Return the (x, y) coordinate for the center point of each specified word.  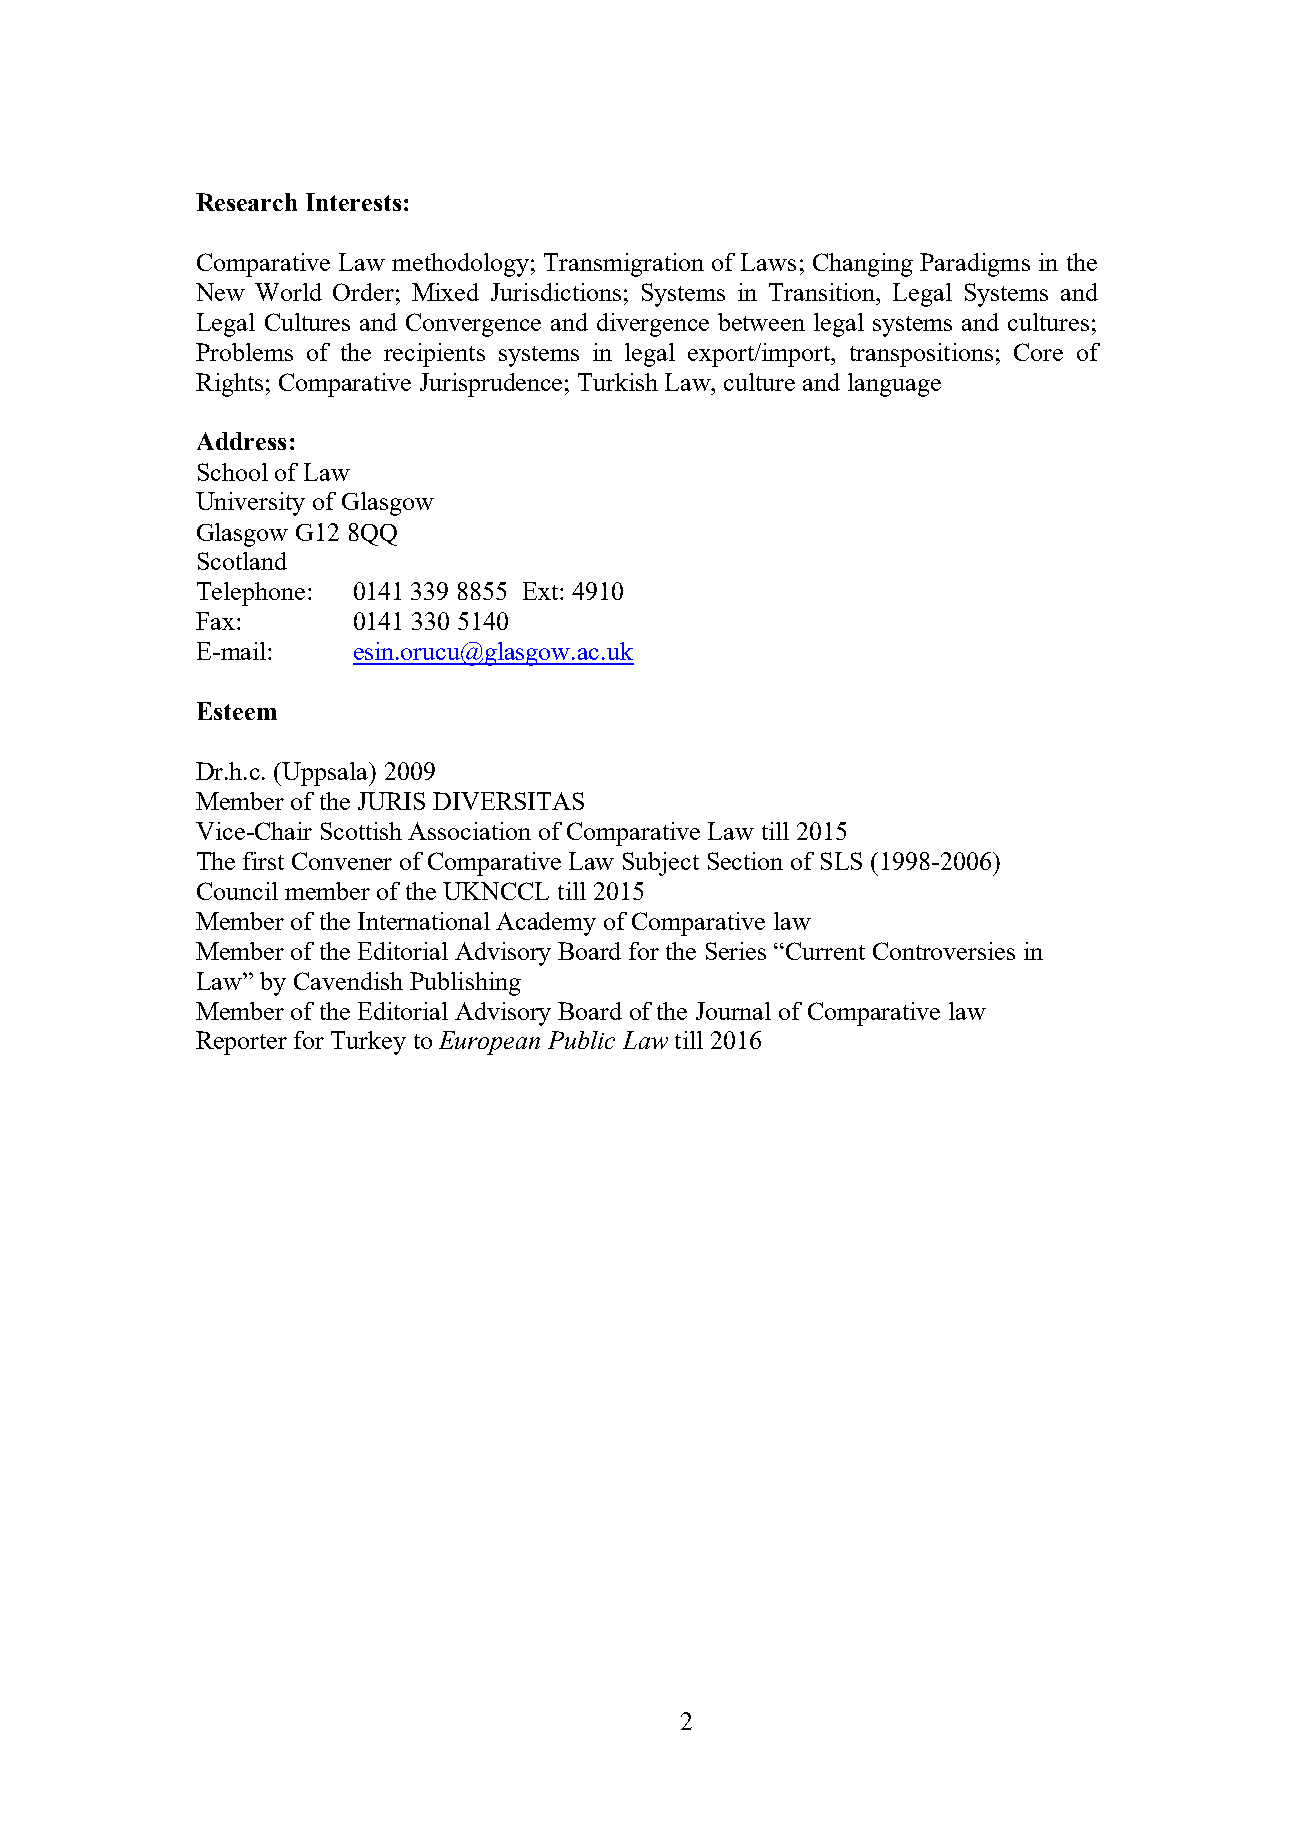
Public (581, 1040)
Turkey (368, 1043)
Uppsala (326, 774)
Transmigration (624, 265)
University (250, 504)
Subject (661, 864)
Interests (353, 202)
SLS (841, 861)
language (894, 385)
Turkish (618, 382)
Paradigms (975, 265)
